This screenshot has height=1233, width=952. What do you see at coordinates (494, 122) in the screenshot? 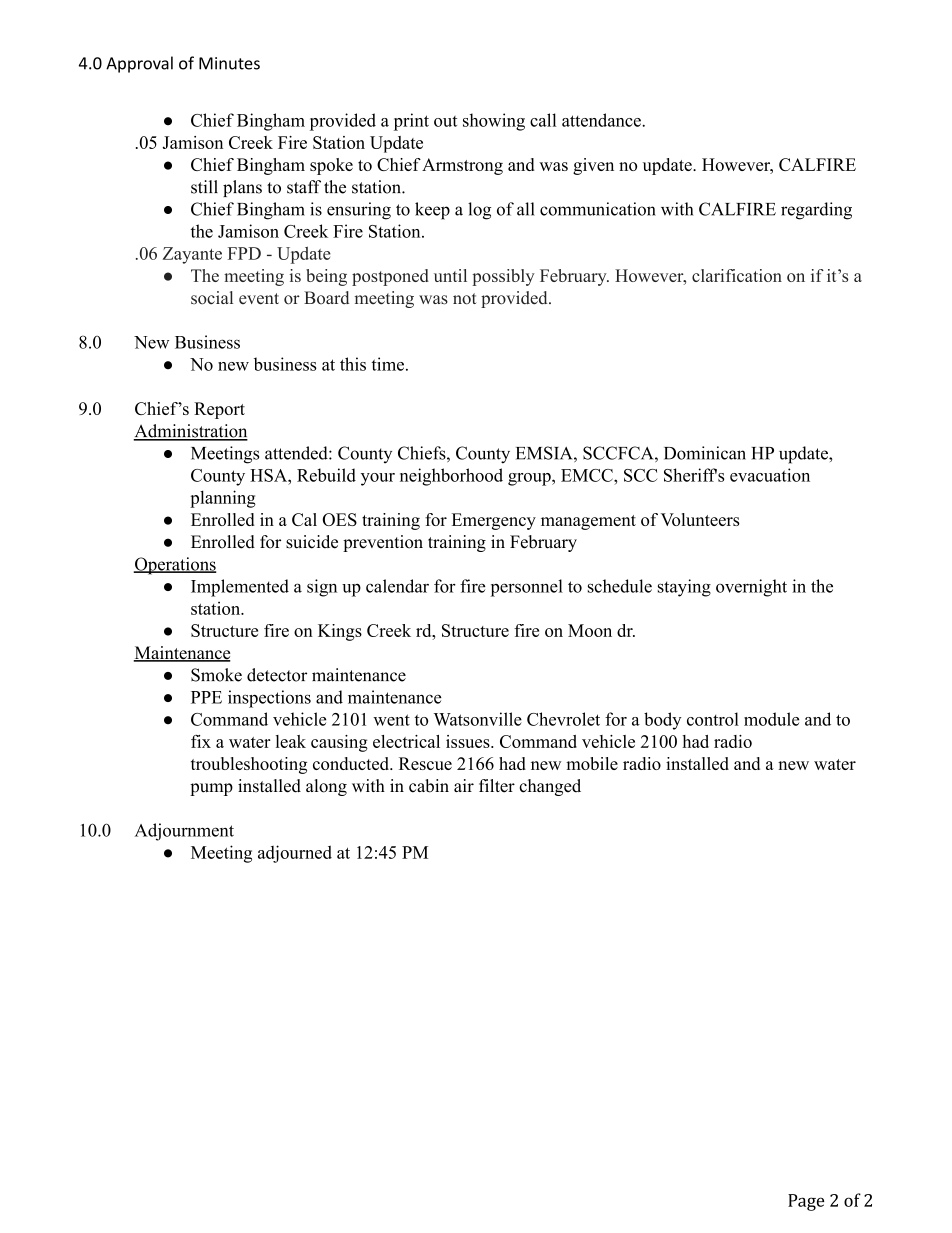
I see `showing` at bounding box center [494, 122].
